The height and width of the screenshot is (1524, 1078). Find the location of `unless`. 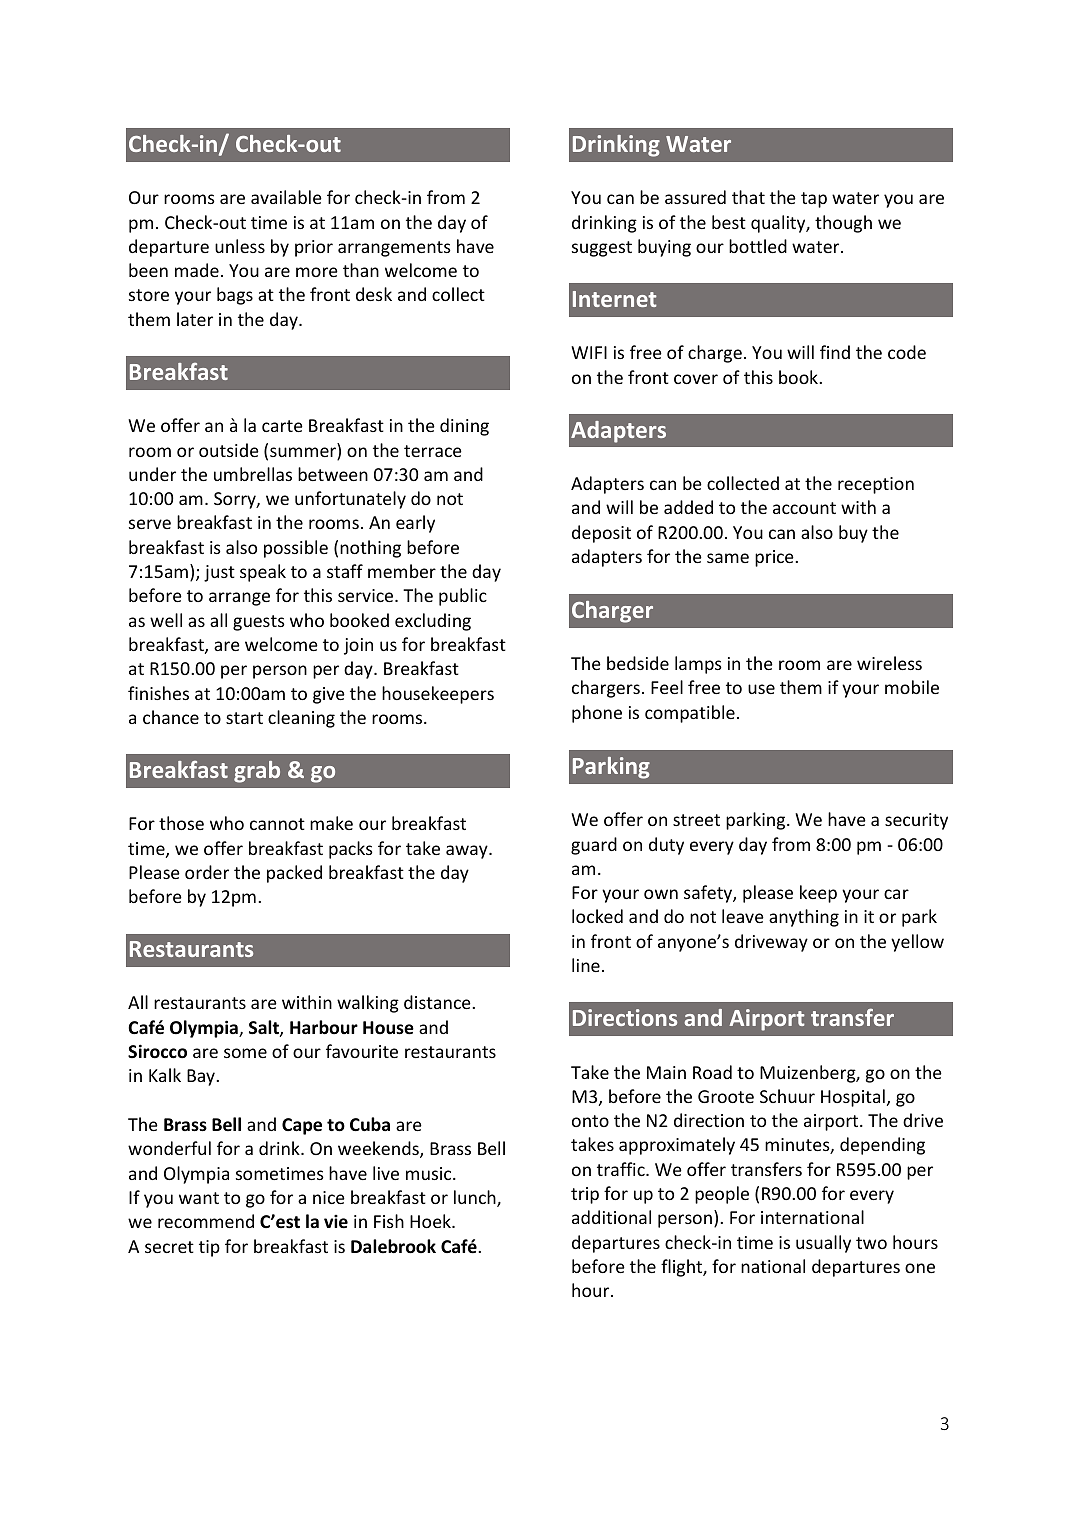

unless is located at coordinates (240, 246).
